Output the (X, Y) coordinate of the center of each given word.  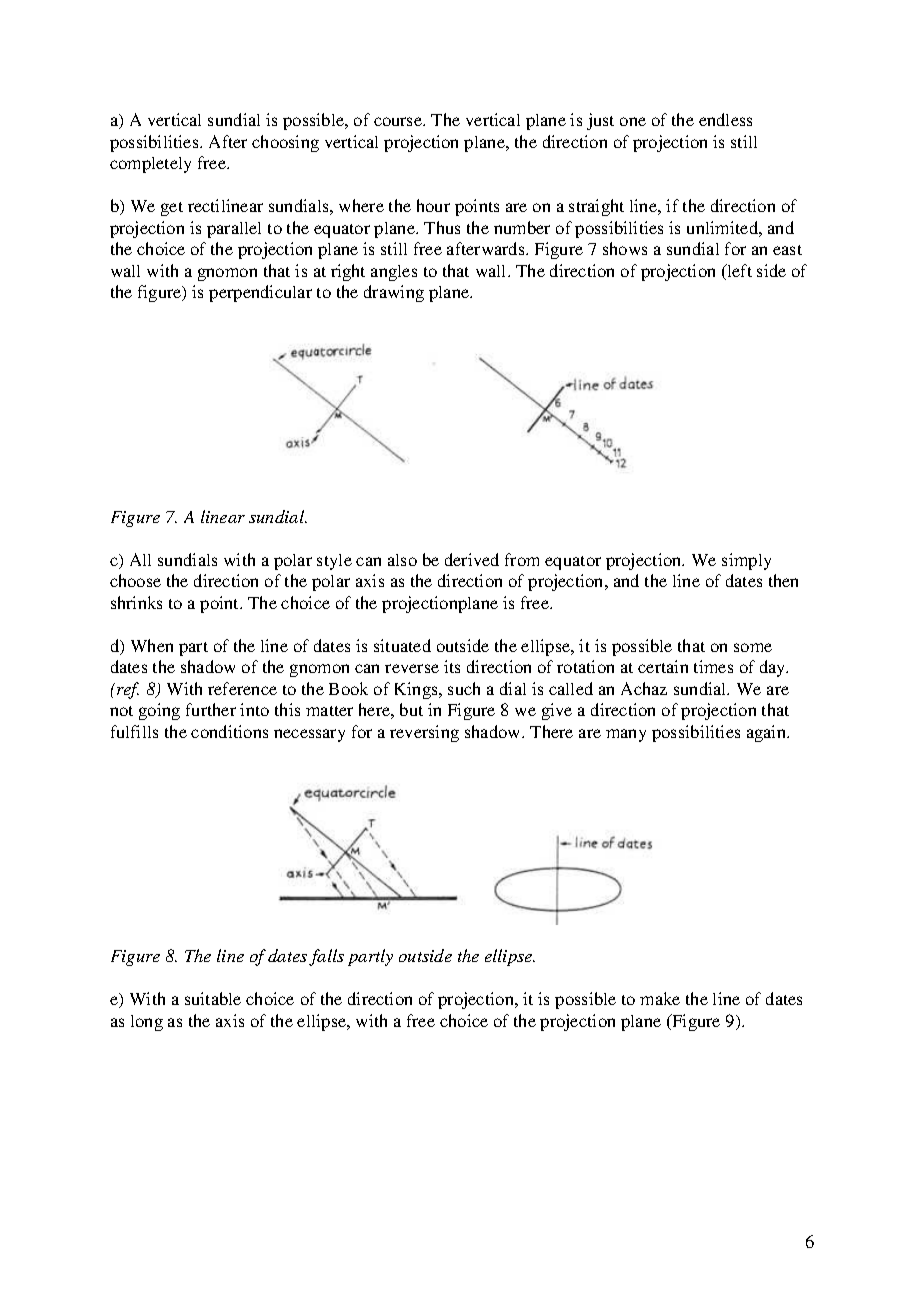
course (399, 121)
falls (326, 957)
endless (725, 119)
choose (135, 580)
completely (150, 165)
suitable (213, 998)
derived (472, 559)
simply (746, 561)
